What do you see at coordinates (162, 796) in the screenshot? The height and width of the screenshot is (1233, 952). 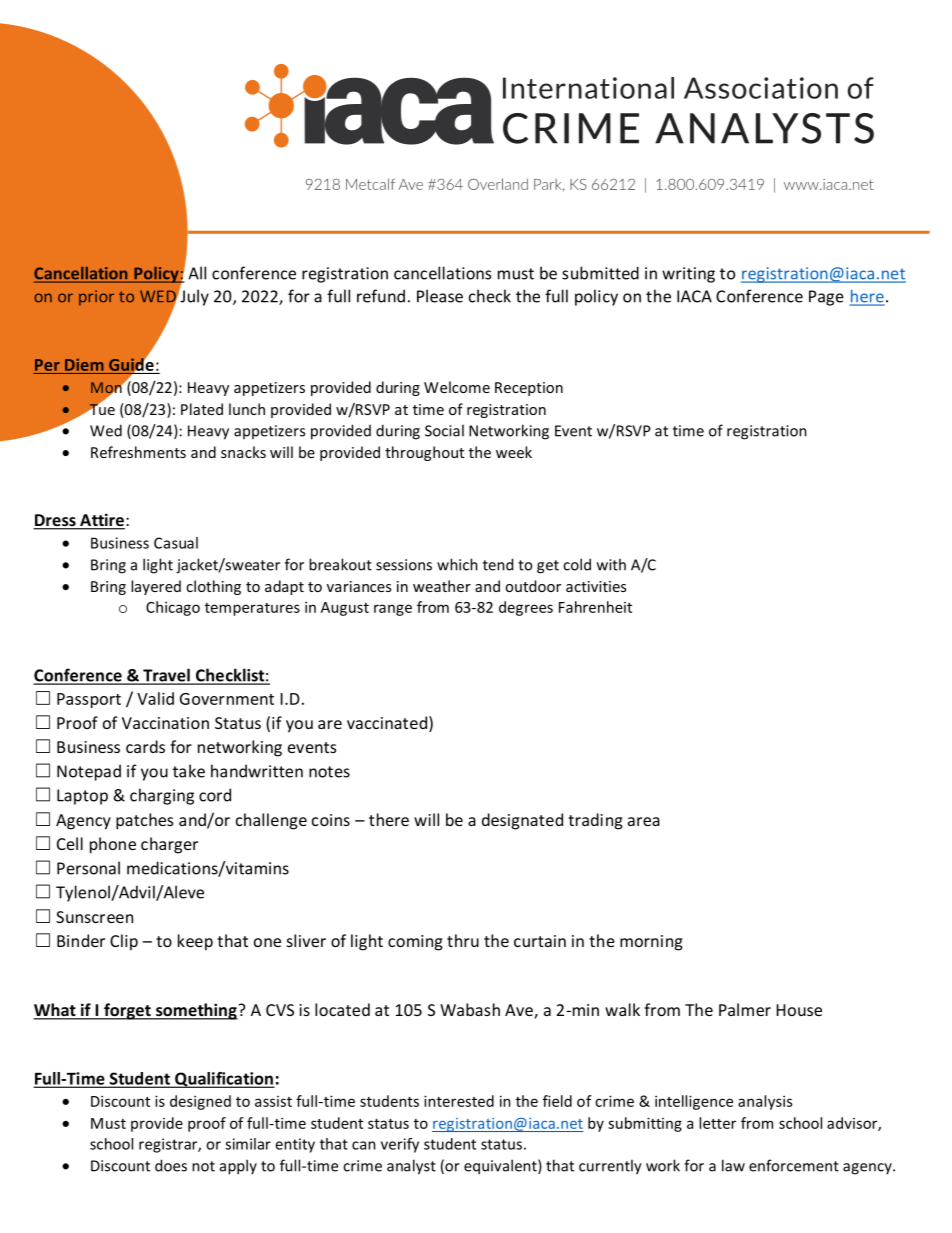 I see `charging` at bounding box center [162, 796].
